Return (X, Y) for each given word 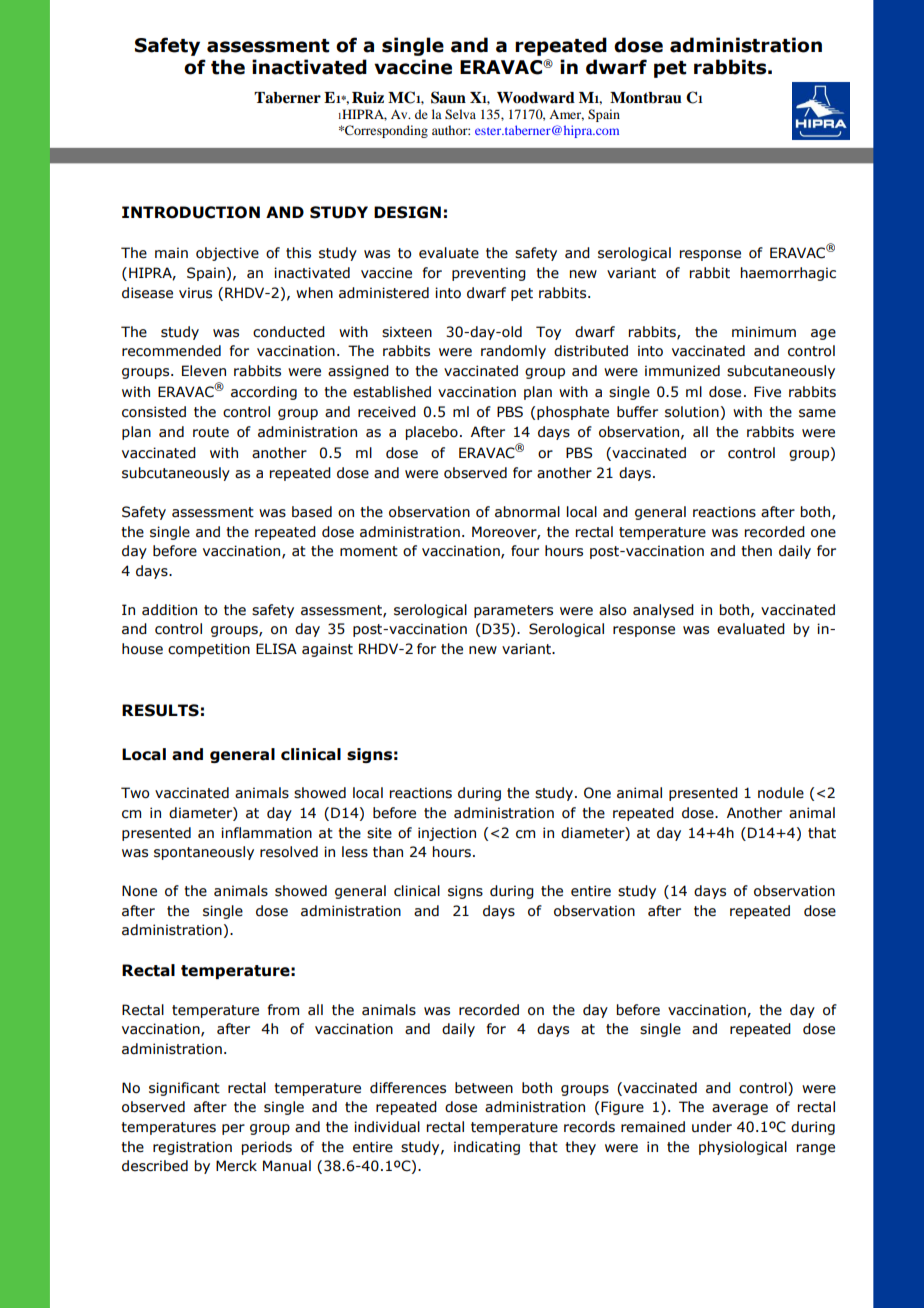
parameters (513, 611)
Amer (566, 115)
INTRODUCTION (191, 212)
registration (192, 1148)
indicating (487, 1148)
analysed (663, 611)
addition (169, 610)
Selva (460, 114)
